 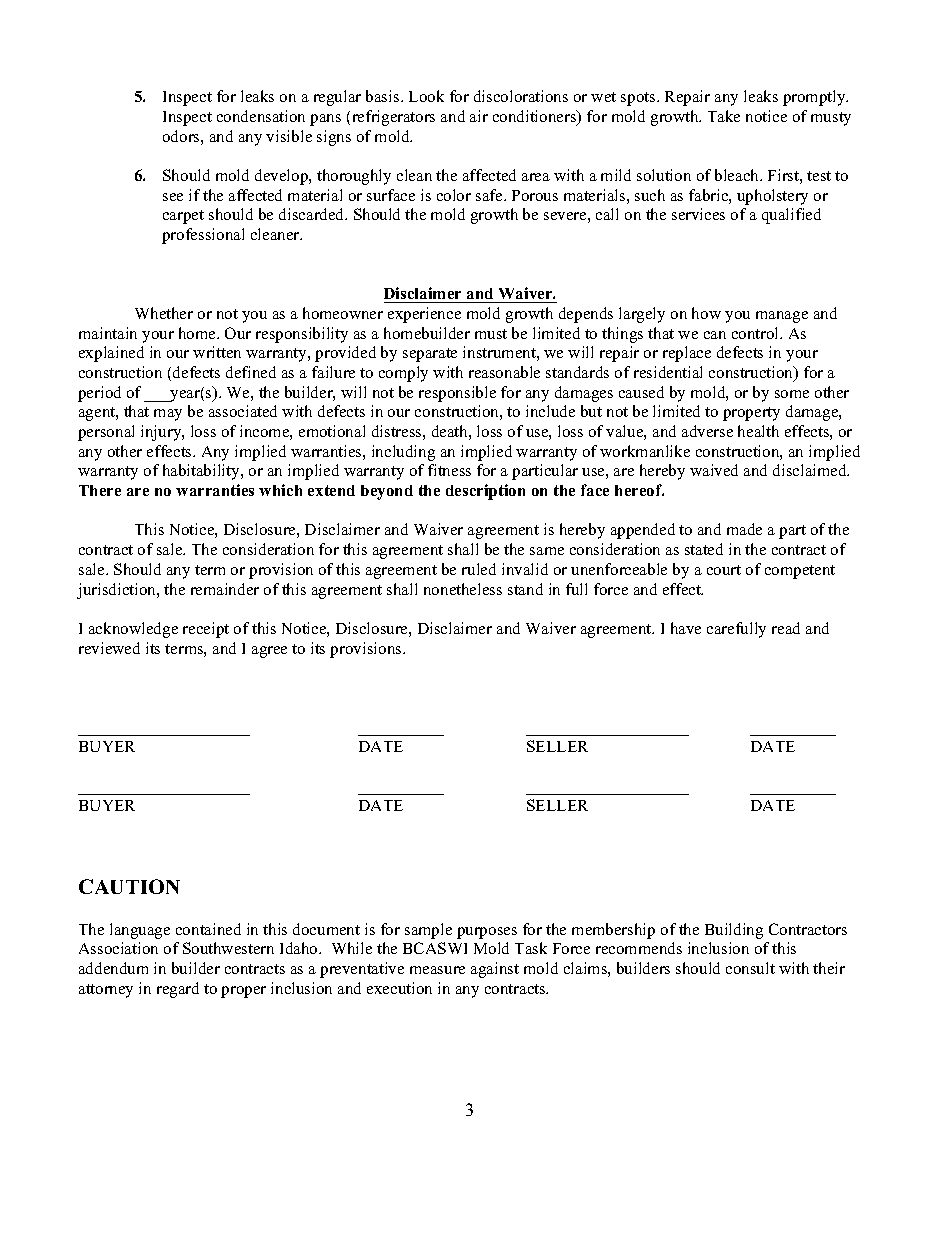 I want to click on control, so click(x=757, y=333).
